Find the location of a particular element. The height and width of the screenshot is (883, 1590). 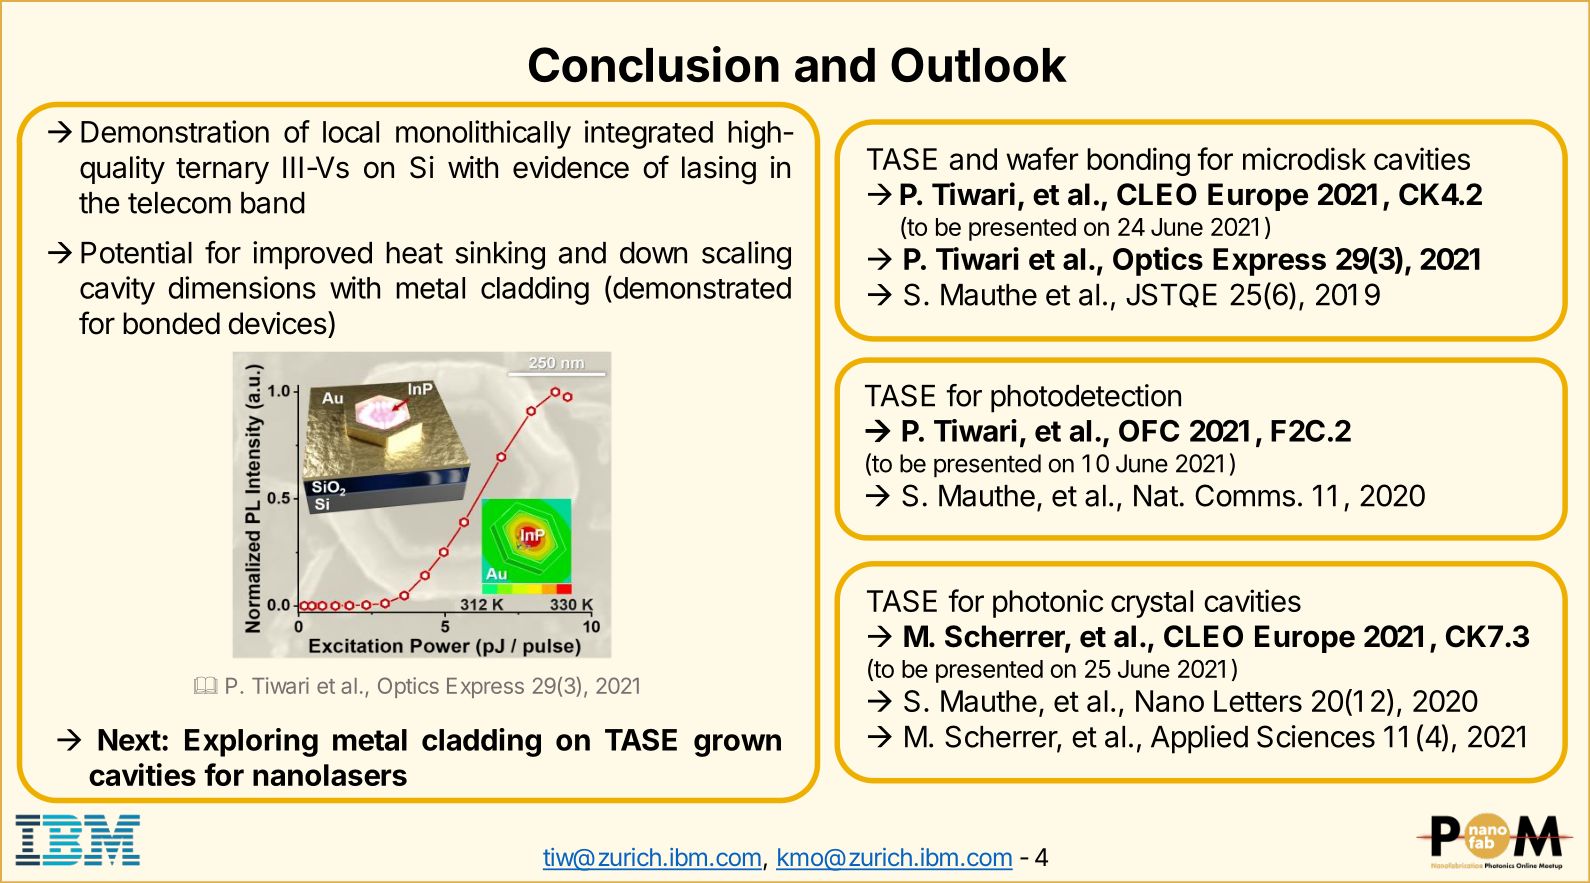

grown is located at coordinates (737, 745).
